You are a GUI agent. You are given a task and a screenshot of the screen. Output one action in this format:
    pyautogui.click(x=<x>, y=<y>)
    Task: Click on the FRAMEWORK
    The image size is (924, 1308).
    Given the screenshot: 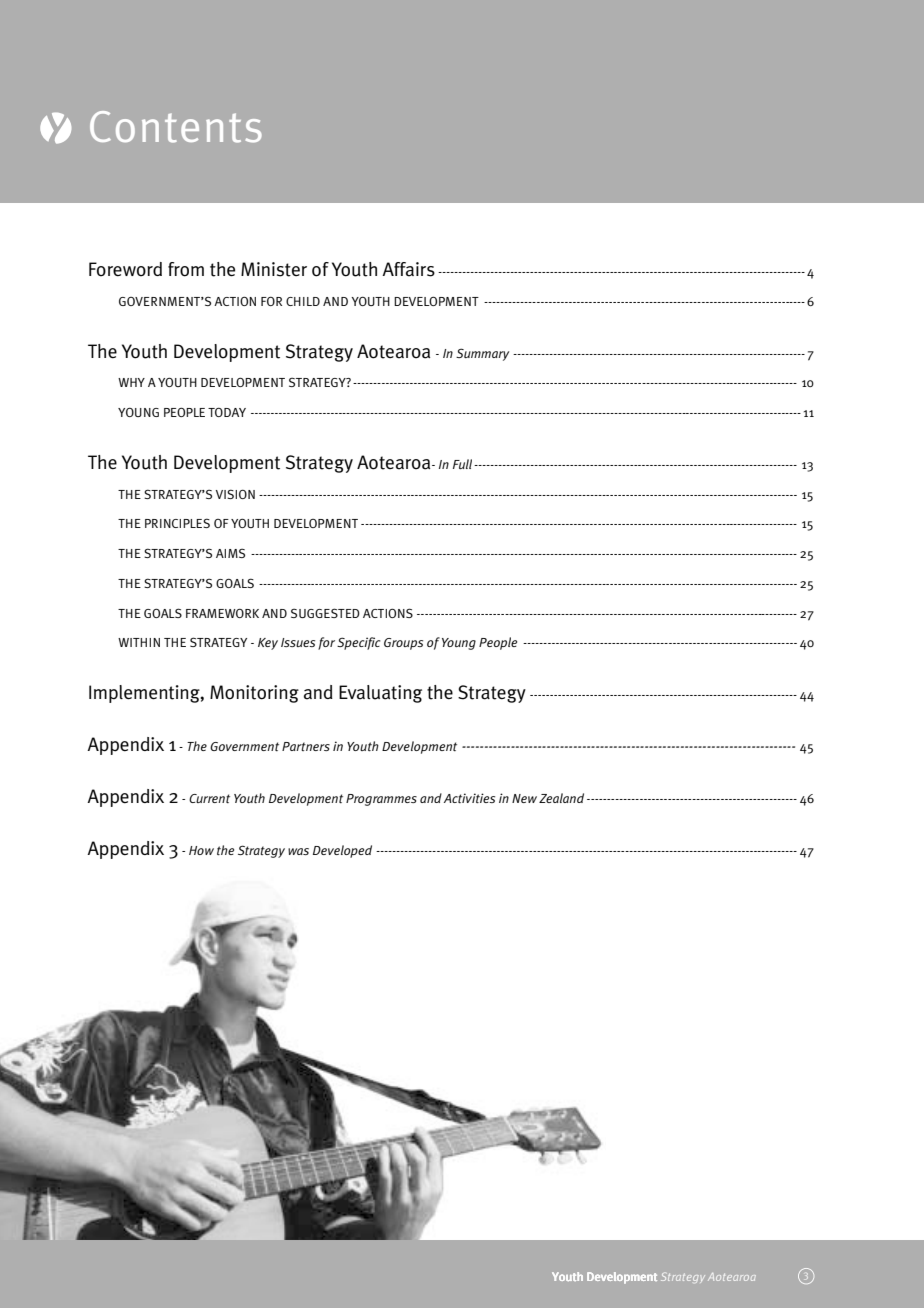 What is the action you would take?
    pyautogui.click(x=222, y=613)
